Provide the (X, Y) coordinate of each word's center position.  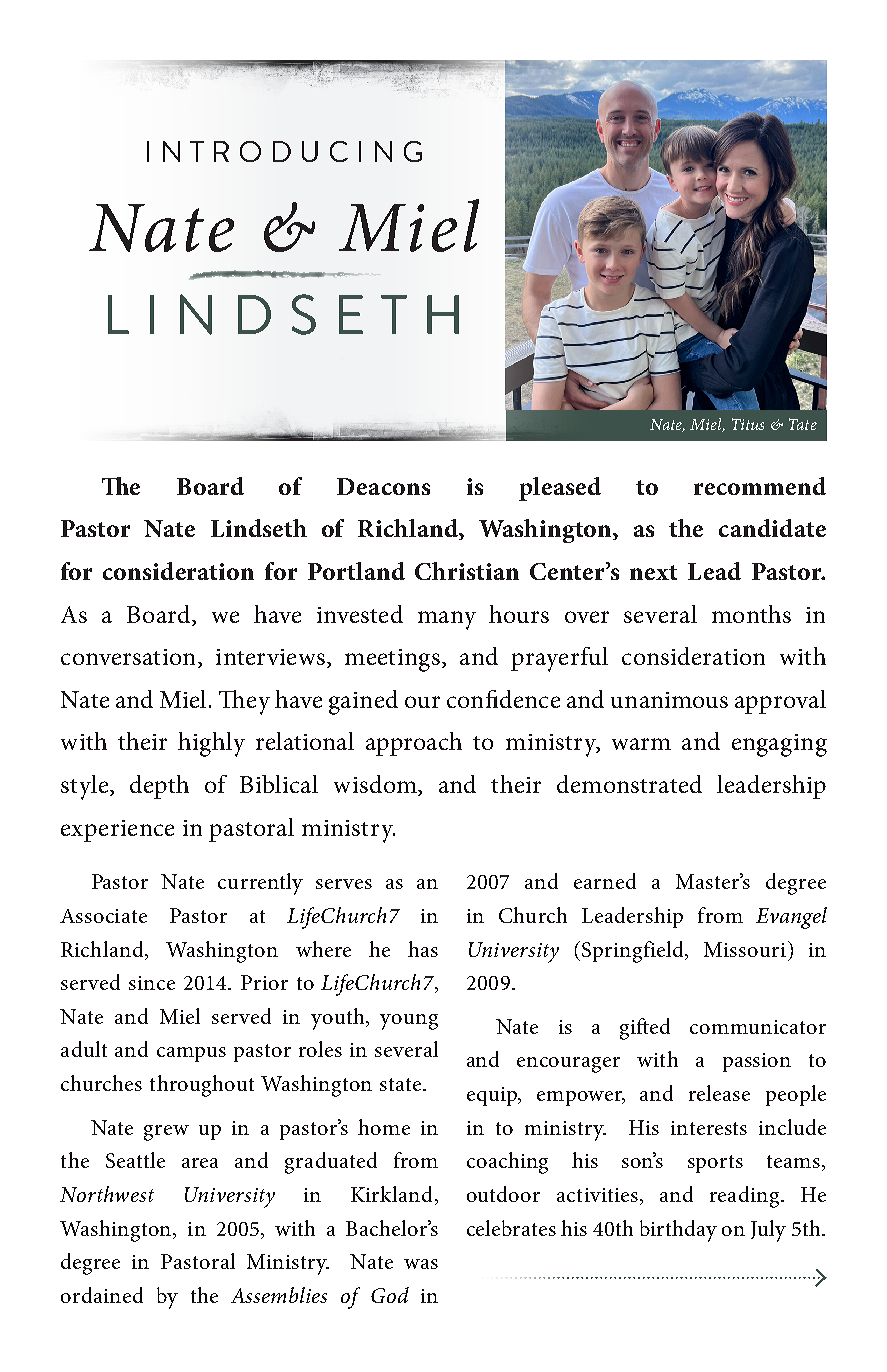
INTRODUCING (284, 151)
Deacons (383, 486)
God (390, 1295)
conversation (128, 657)
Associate (103, 916)
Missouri (745, 949)
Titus (748, 424)
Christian (467, 571)
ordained (102, 1295)
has (423, 949)
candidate (772, 528)
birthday (678, 1231)
